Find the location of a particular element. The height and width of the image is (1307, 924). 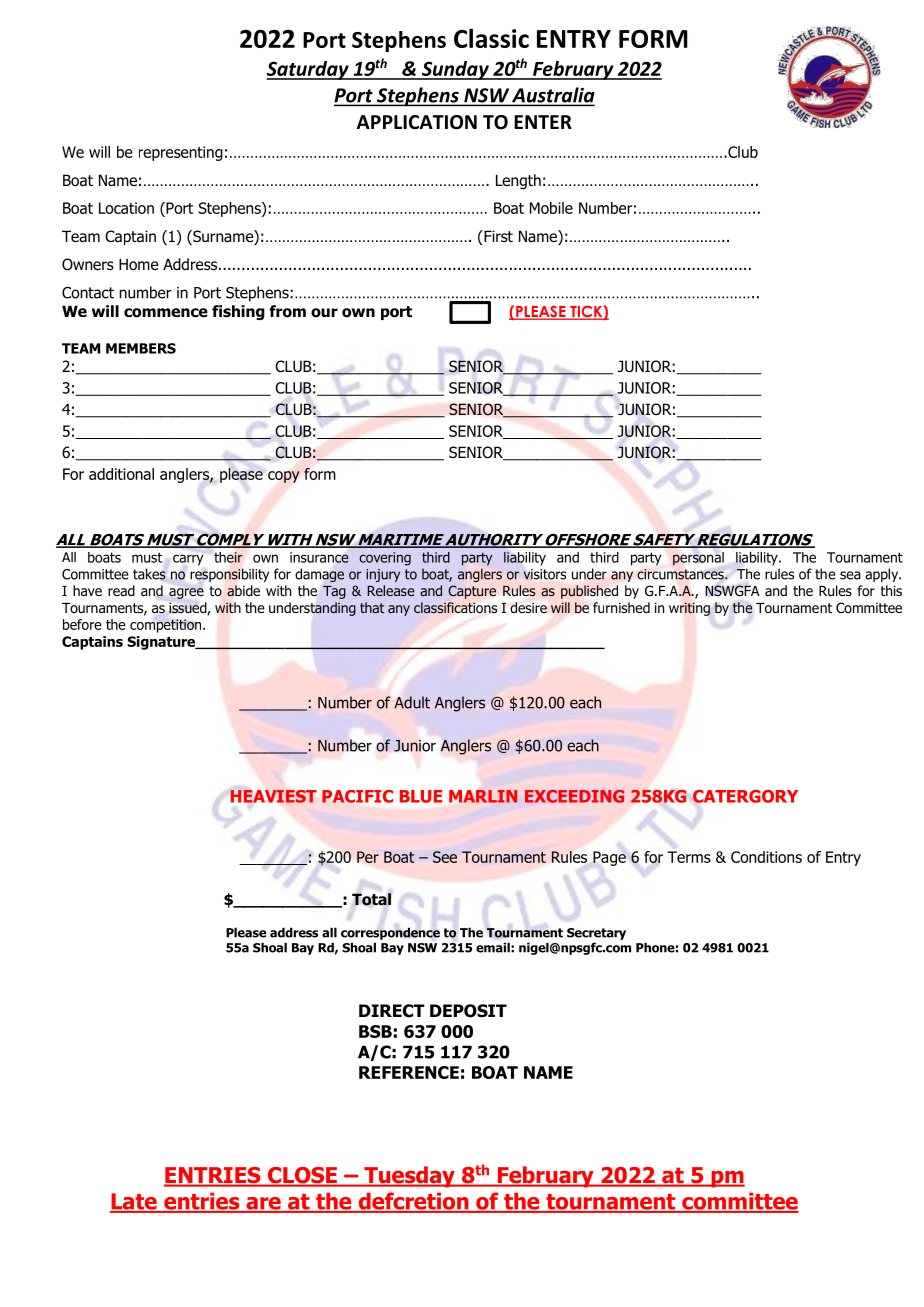

Saturday is located at coordinates (308, 70).
